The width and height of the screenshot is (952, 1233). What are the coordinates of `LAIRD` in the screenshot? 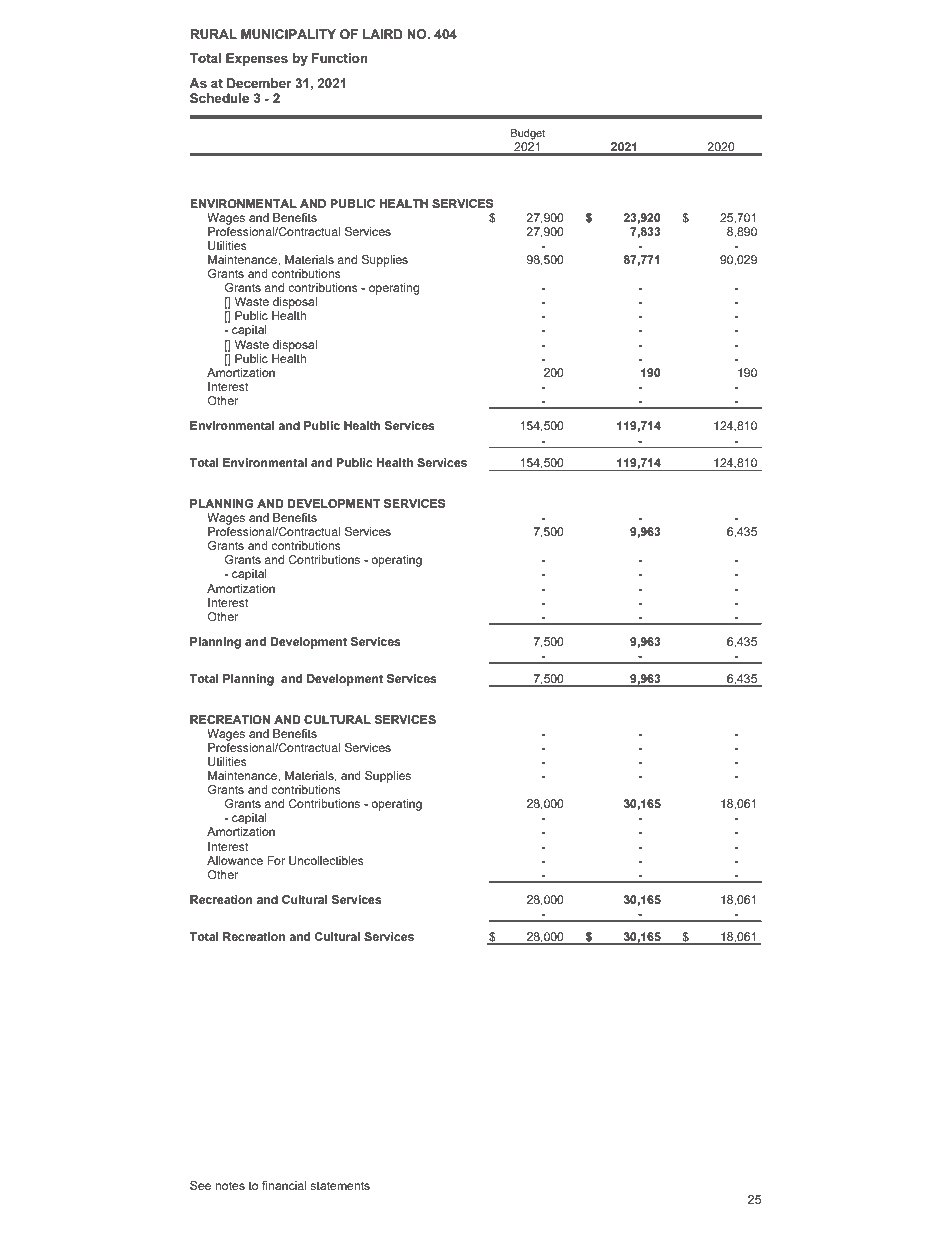 It's located at (383, 34).
